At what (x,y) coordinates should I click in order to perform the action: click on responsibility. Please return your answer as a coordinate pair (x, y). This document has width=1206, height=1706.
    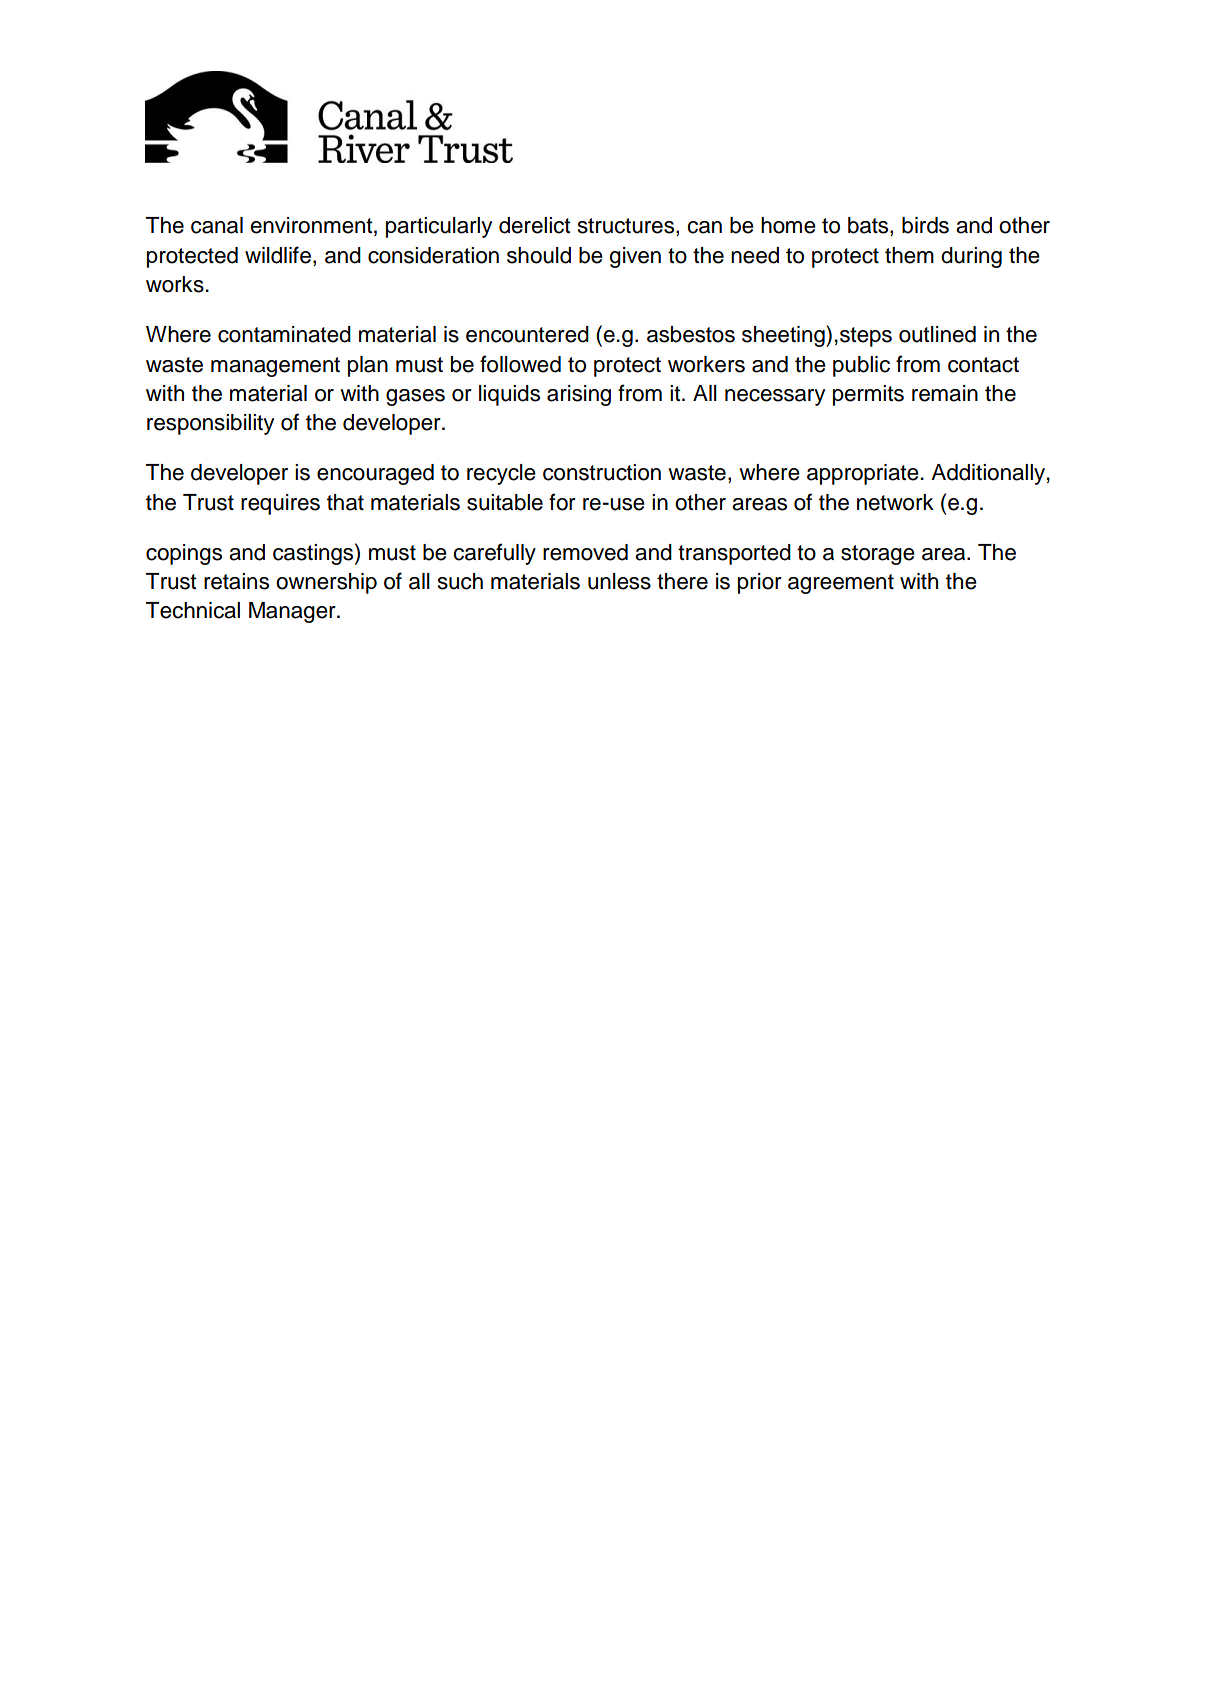
    Looking at the image, I should click on (210, 424).
